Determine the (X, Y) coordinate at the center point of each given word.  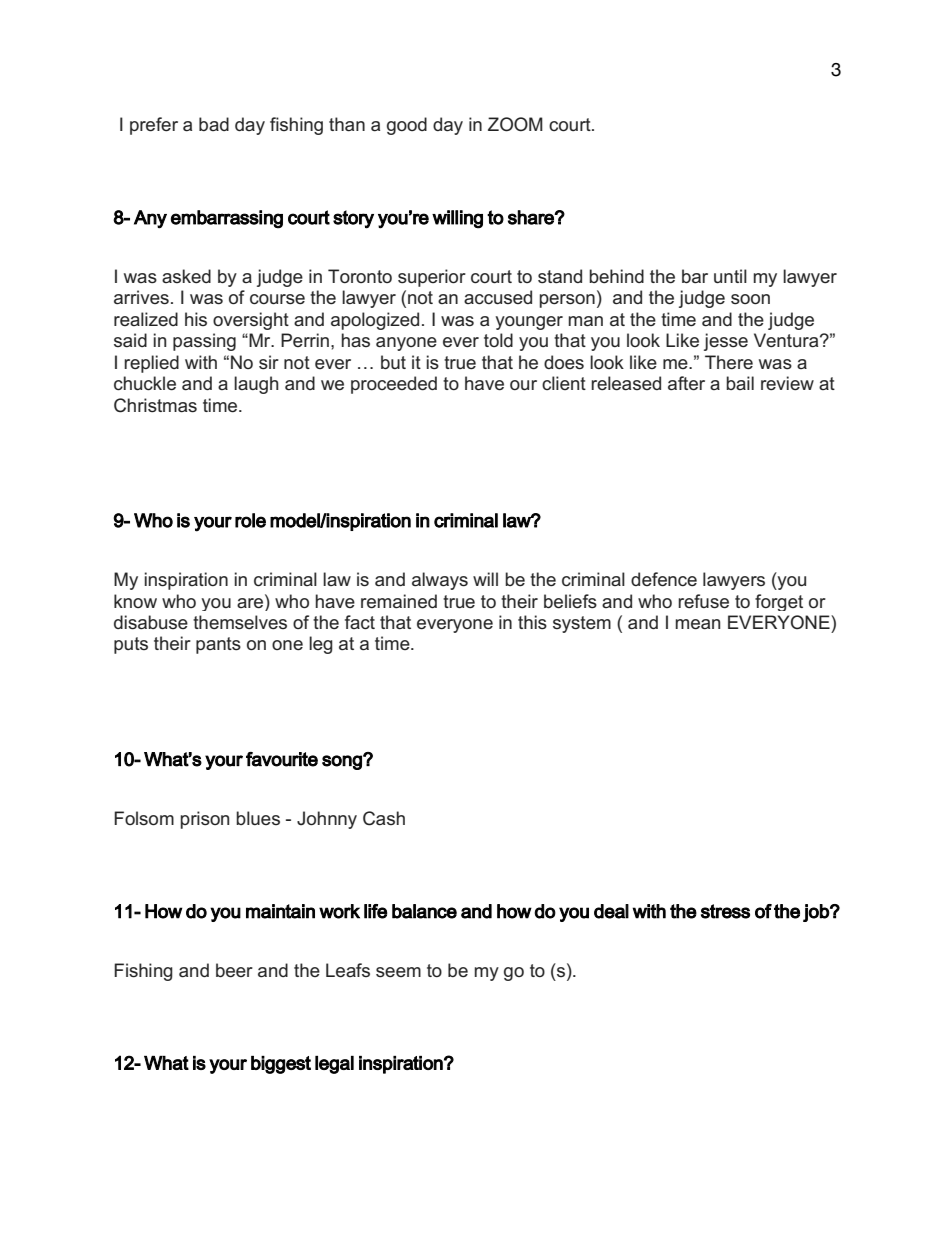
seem (398, 972)
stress (725, 911)
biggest (281, 1065)
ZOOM (515, 124)
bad (214, 124)
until (730, 276)
